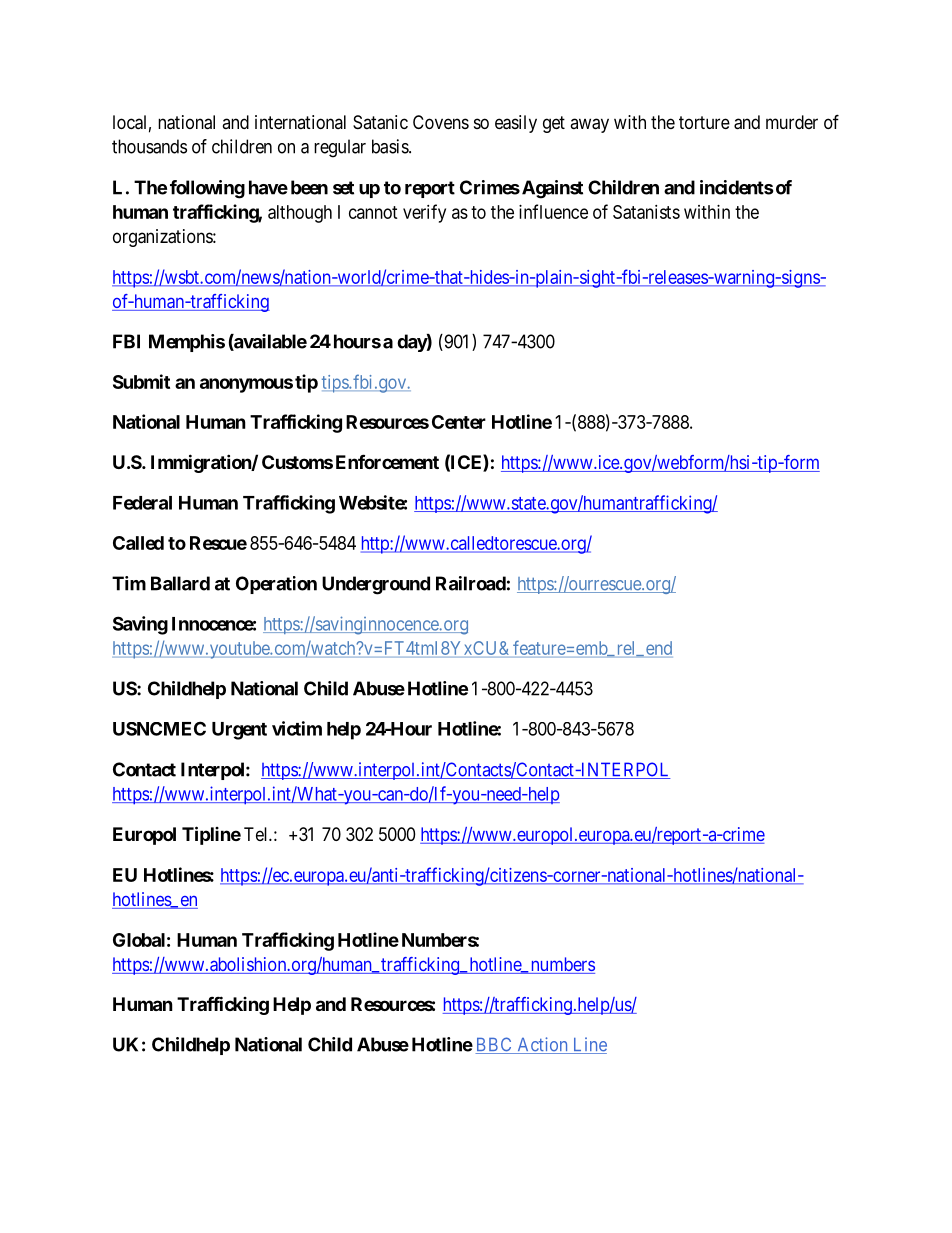 The image size is (952, 1233). What do you see at coordinates (141, 381) in the page?
I see `Submit` at bounding box center [141, 381].
